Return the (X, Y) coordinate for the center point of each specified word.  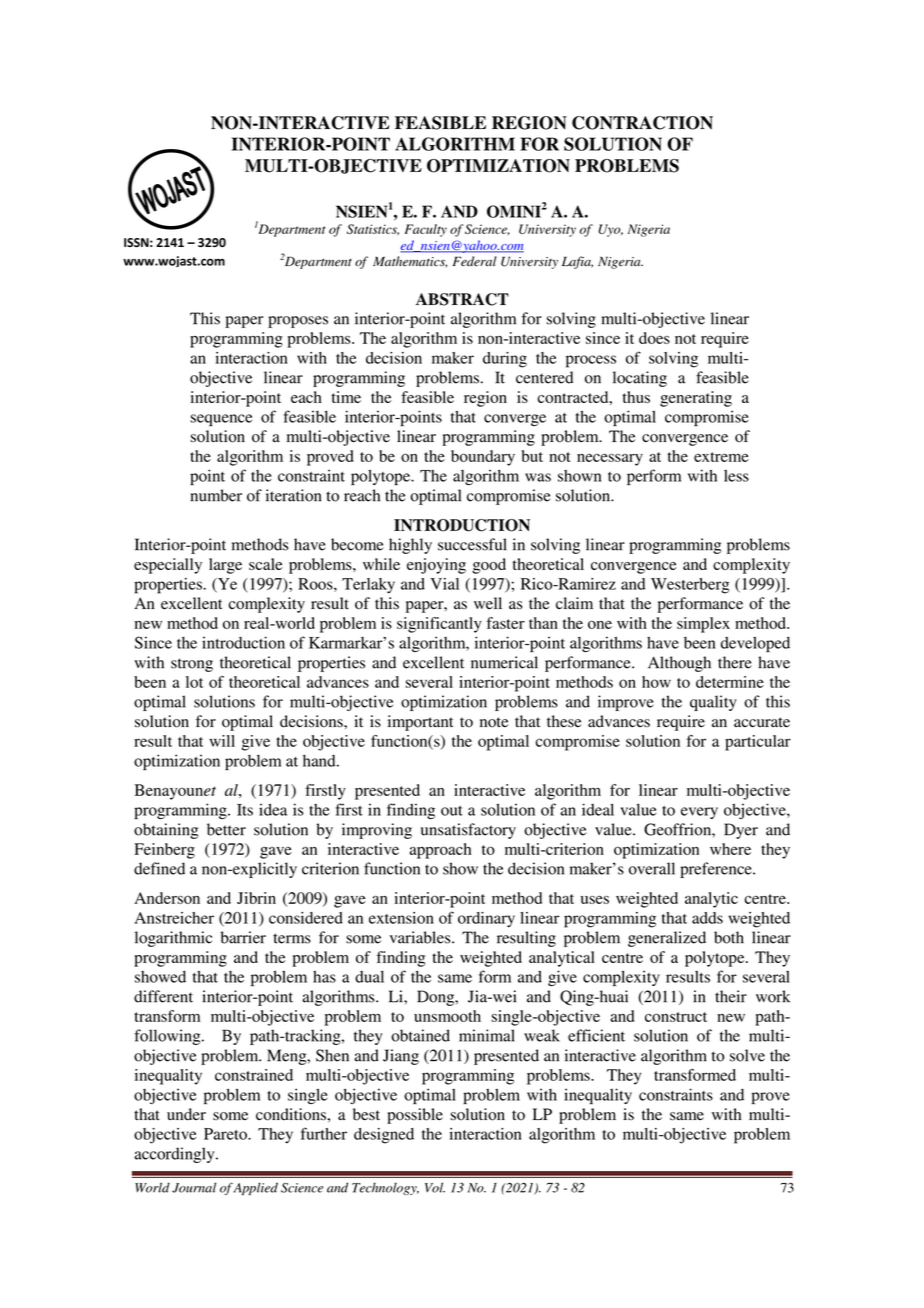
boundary (483, 458)
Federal (475, 261)
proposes (298, 322)
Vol (435, 1187)
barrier (243, 937)
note (494, 722)
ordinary (486, 920)
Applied (255, 1188)
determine (730, 682)
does (654, 338)
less (736, 476)
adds (707, 918)
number (216, 495)
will (222, 741)
